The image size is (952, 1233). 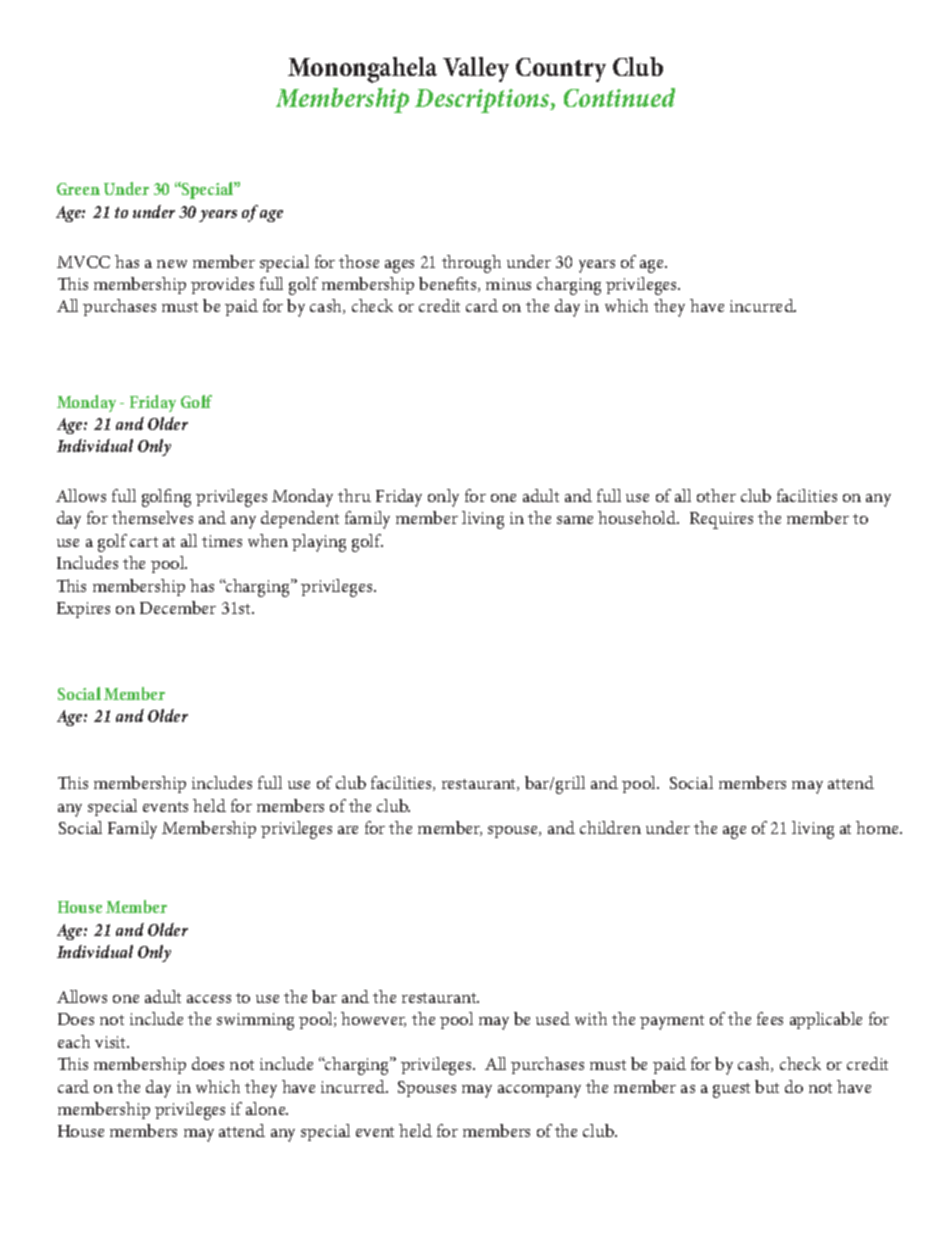 What do you see at coordinates (610, 827) in the screenshot?
I see `children` at bounding box center [610, 827].
